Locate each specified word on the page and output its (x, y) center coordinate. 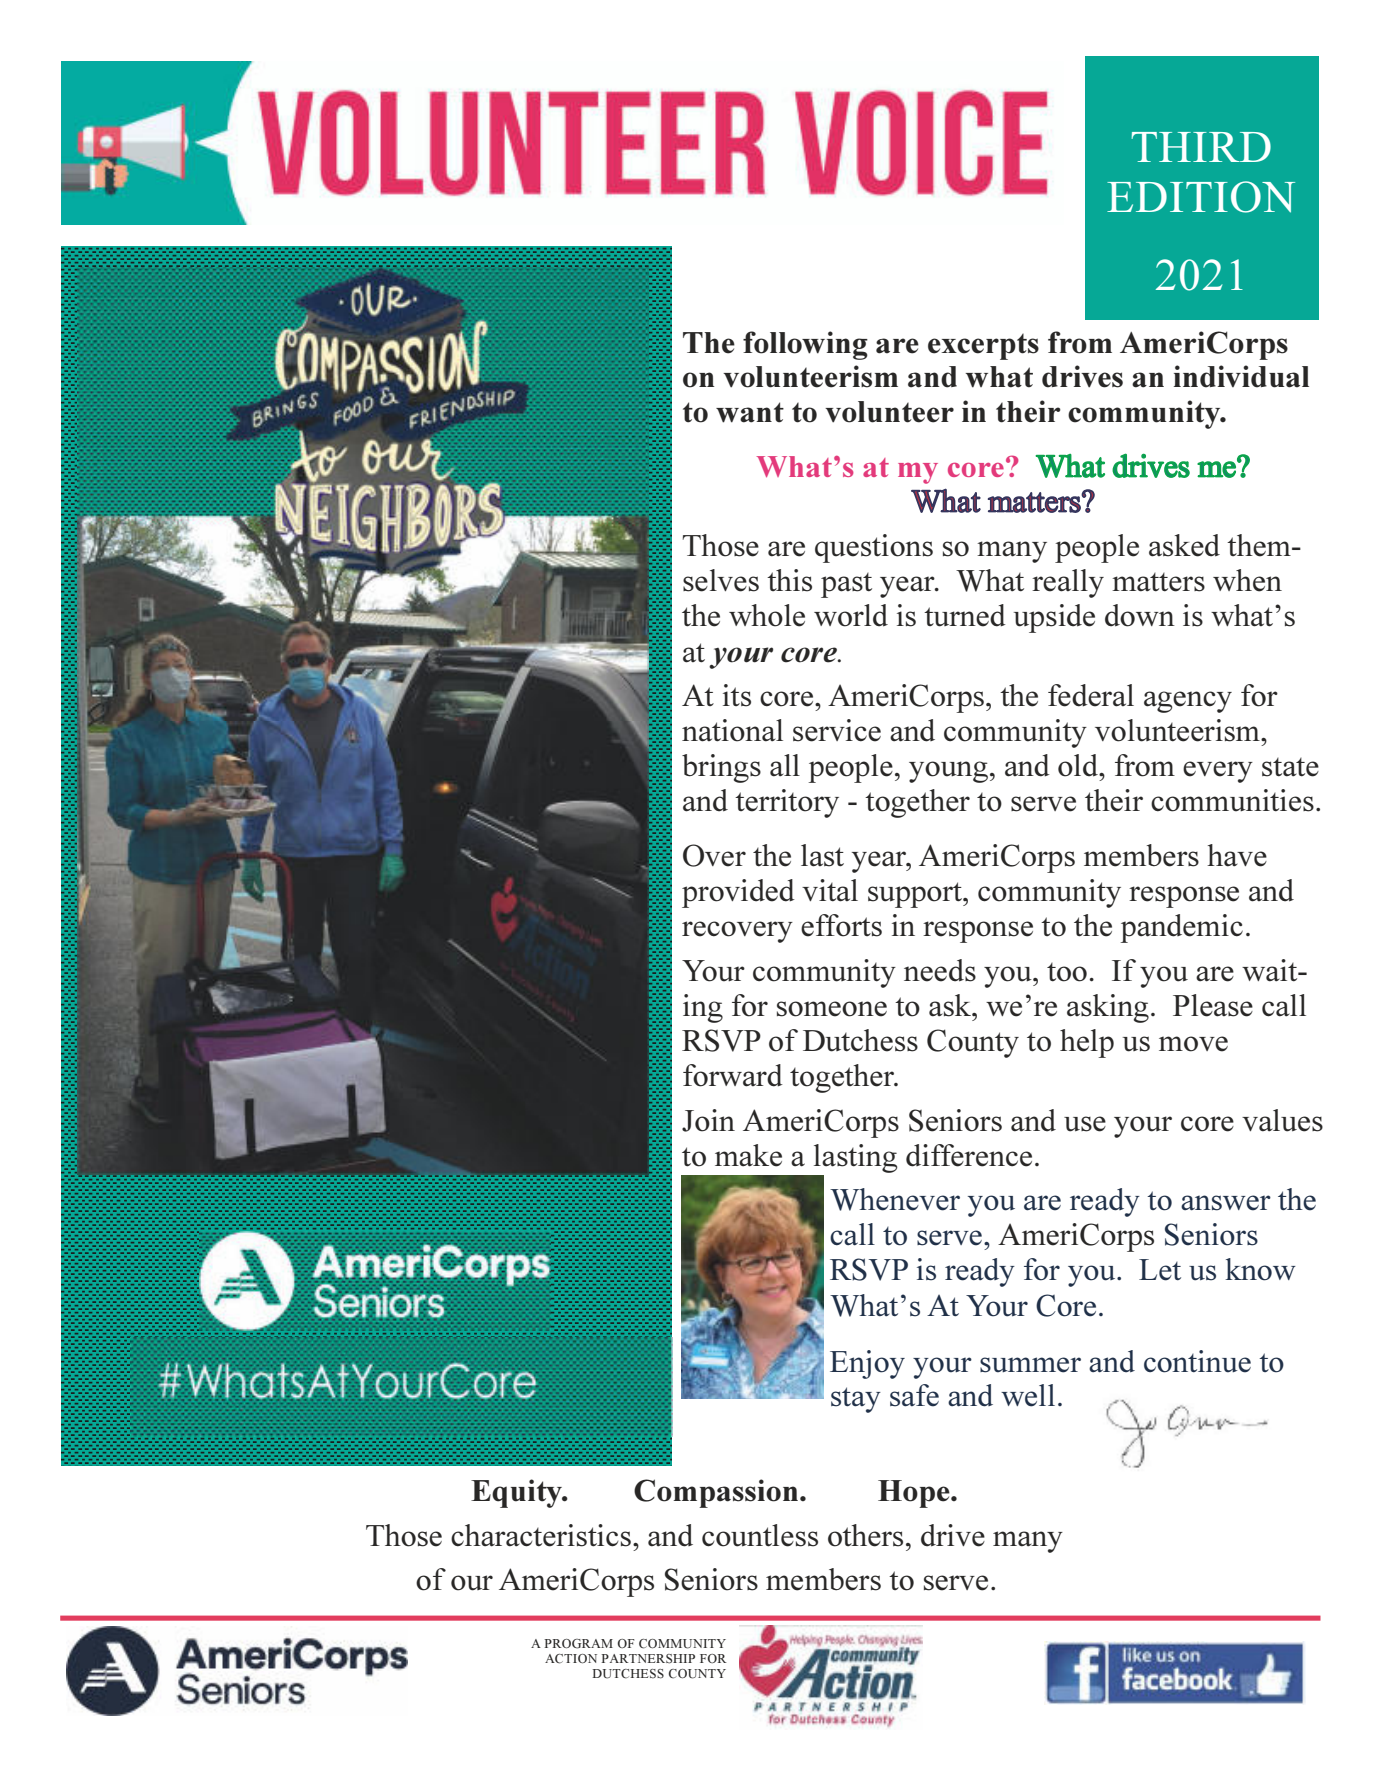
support (916, 895)
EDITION (1201, 197)
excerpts (983, 347)
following (805, 345)
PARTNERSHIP (648, 1659)
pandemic (1182, 928)
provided (738, 893)
